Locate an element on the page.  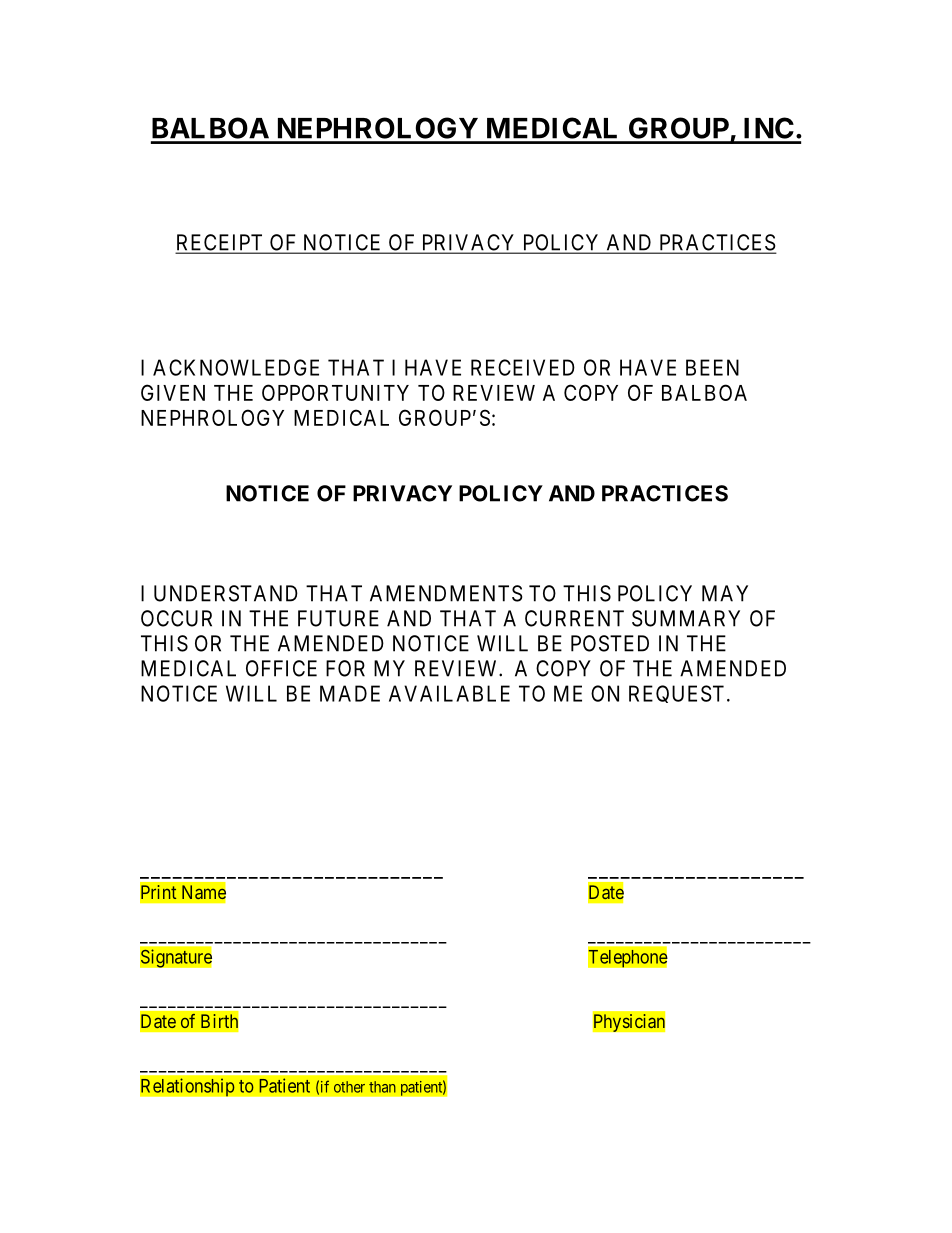
AVAILABLE is located at coordinates (449, 693).
